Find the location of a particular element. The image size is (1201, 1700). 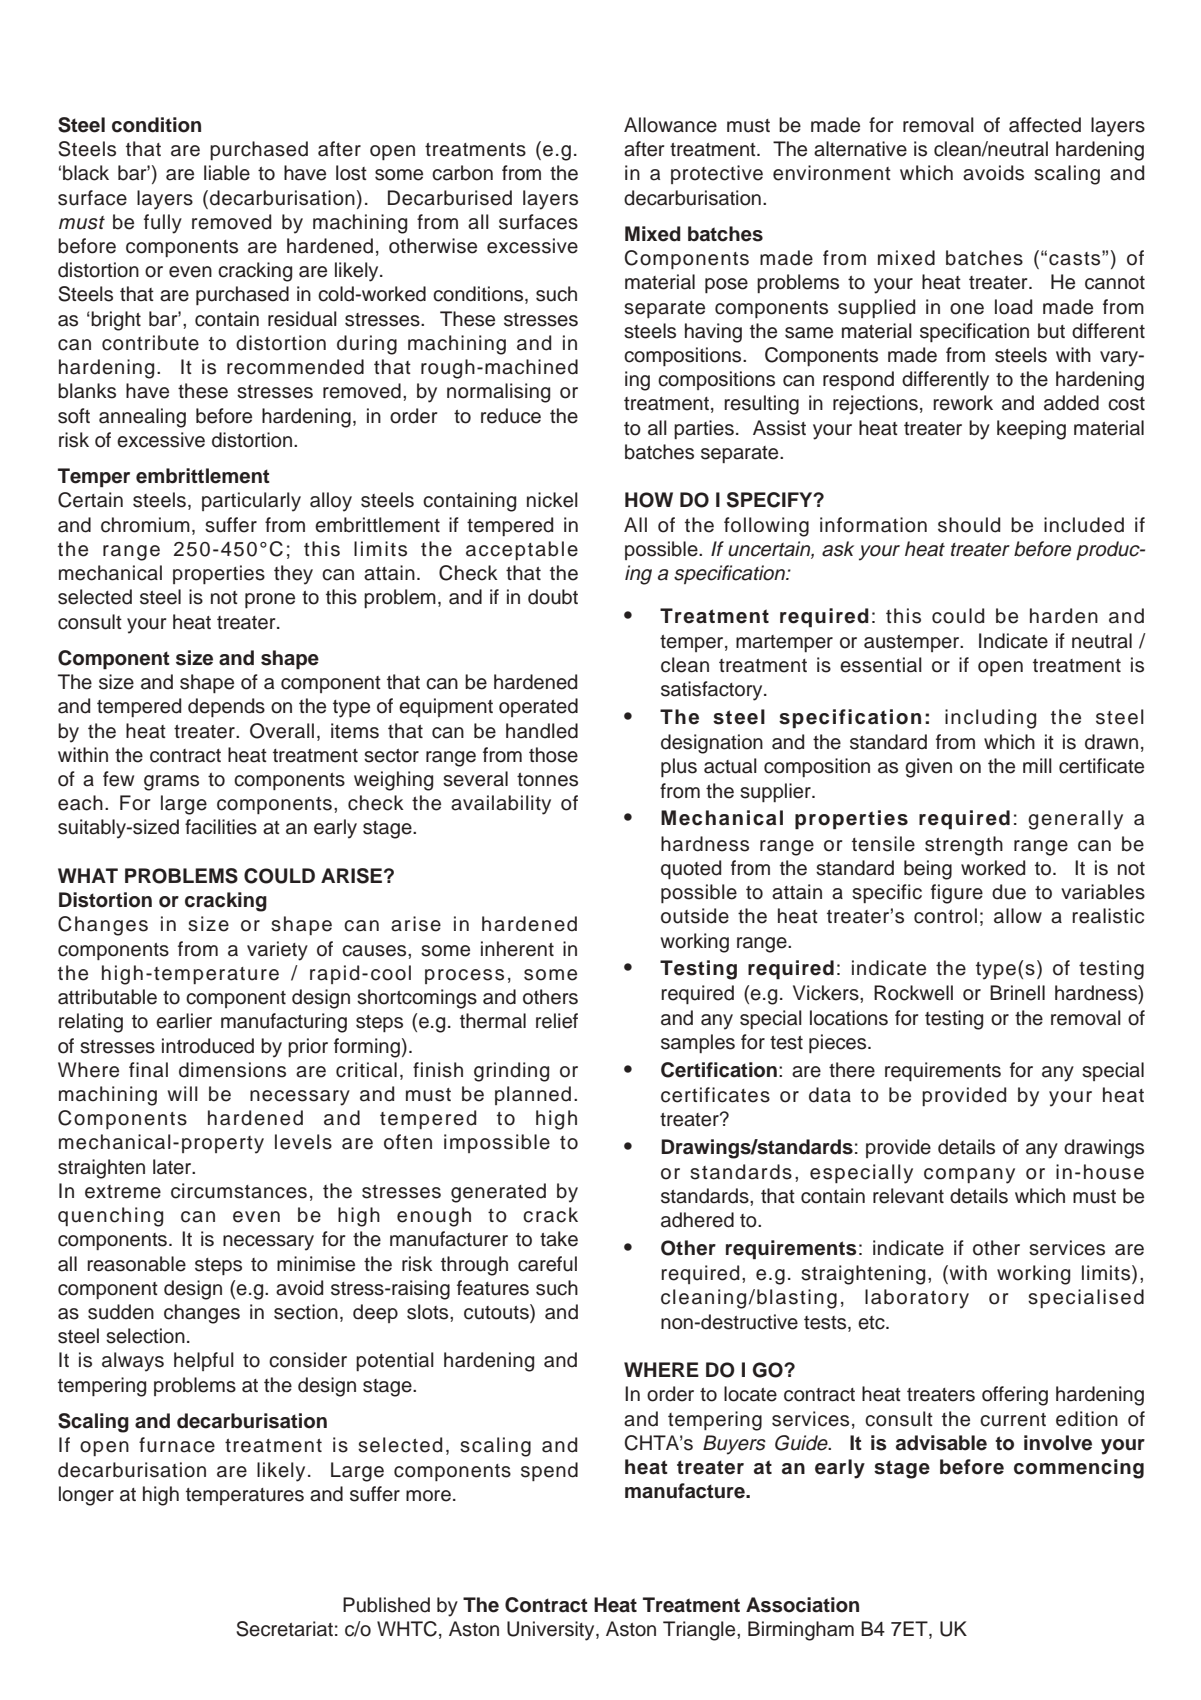

affected is located at coordinates (1045, 125).
